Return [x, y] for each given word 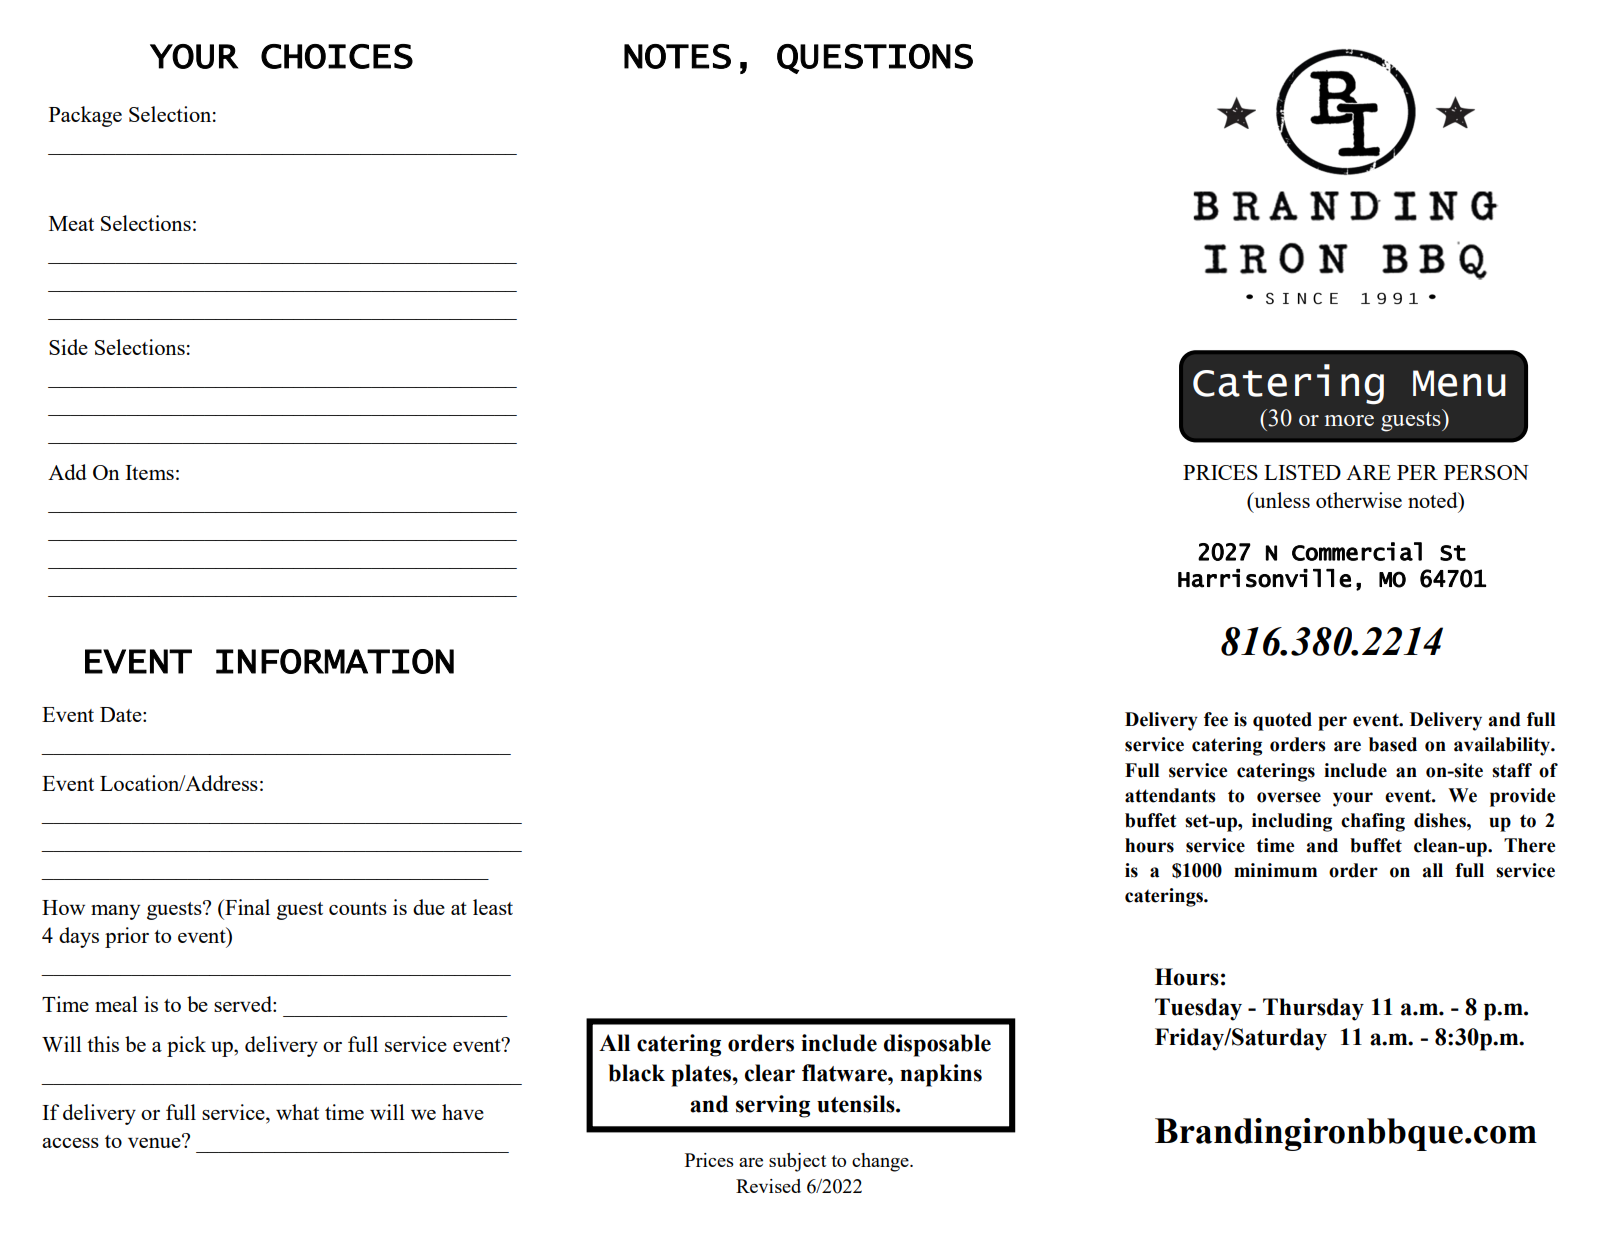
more [1349, 420]
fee [1216, 719]
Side [68, 347]
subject [797, 1162]
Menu [1459, 383]
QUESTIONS [875, 59]
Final [246, 907]
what [297, 1112]
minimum [1275, 870]
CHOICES [337, 56]
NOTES [677, 56]
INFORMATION [335, 661]
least [493, 907]
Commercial [1357, 551]
